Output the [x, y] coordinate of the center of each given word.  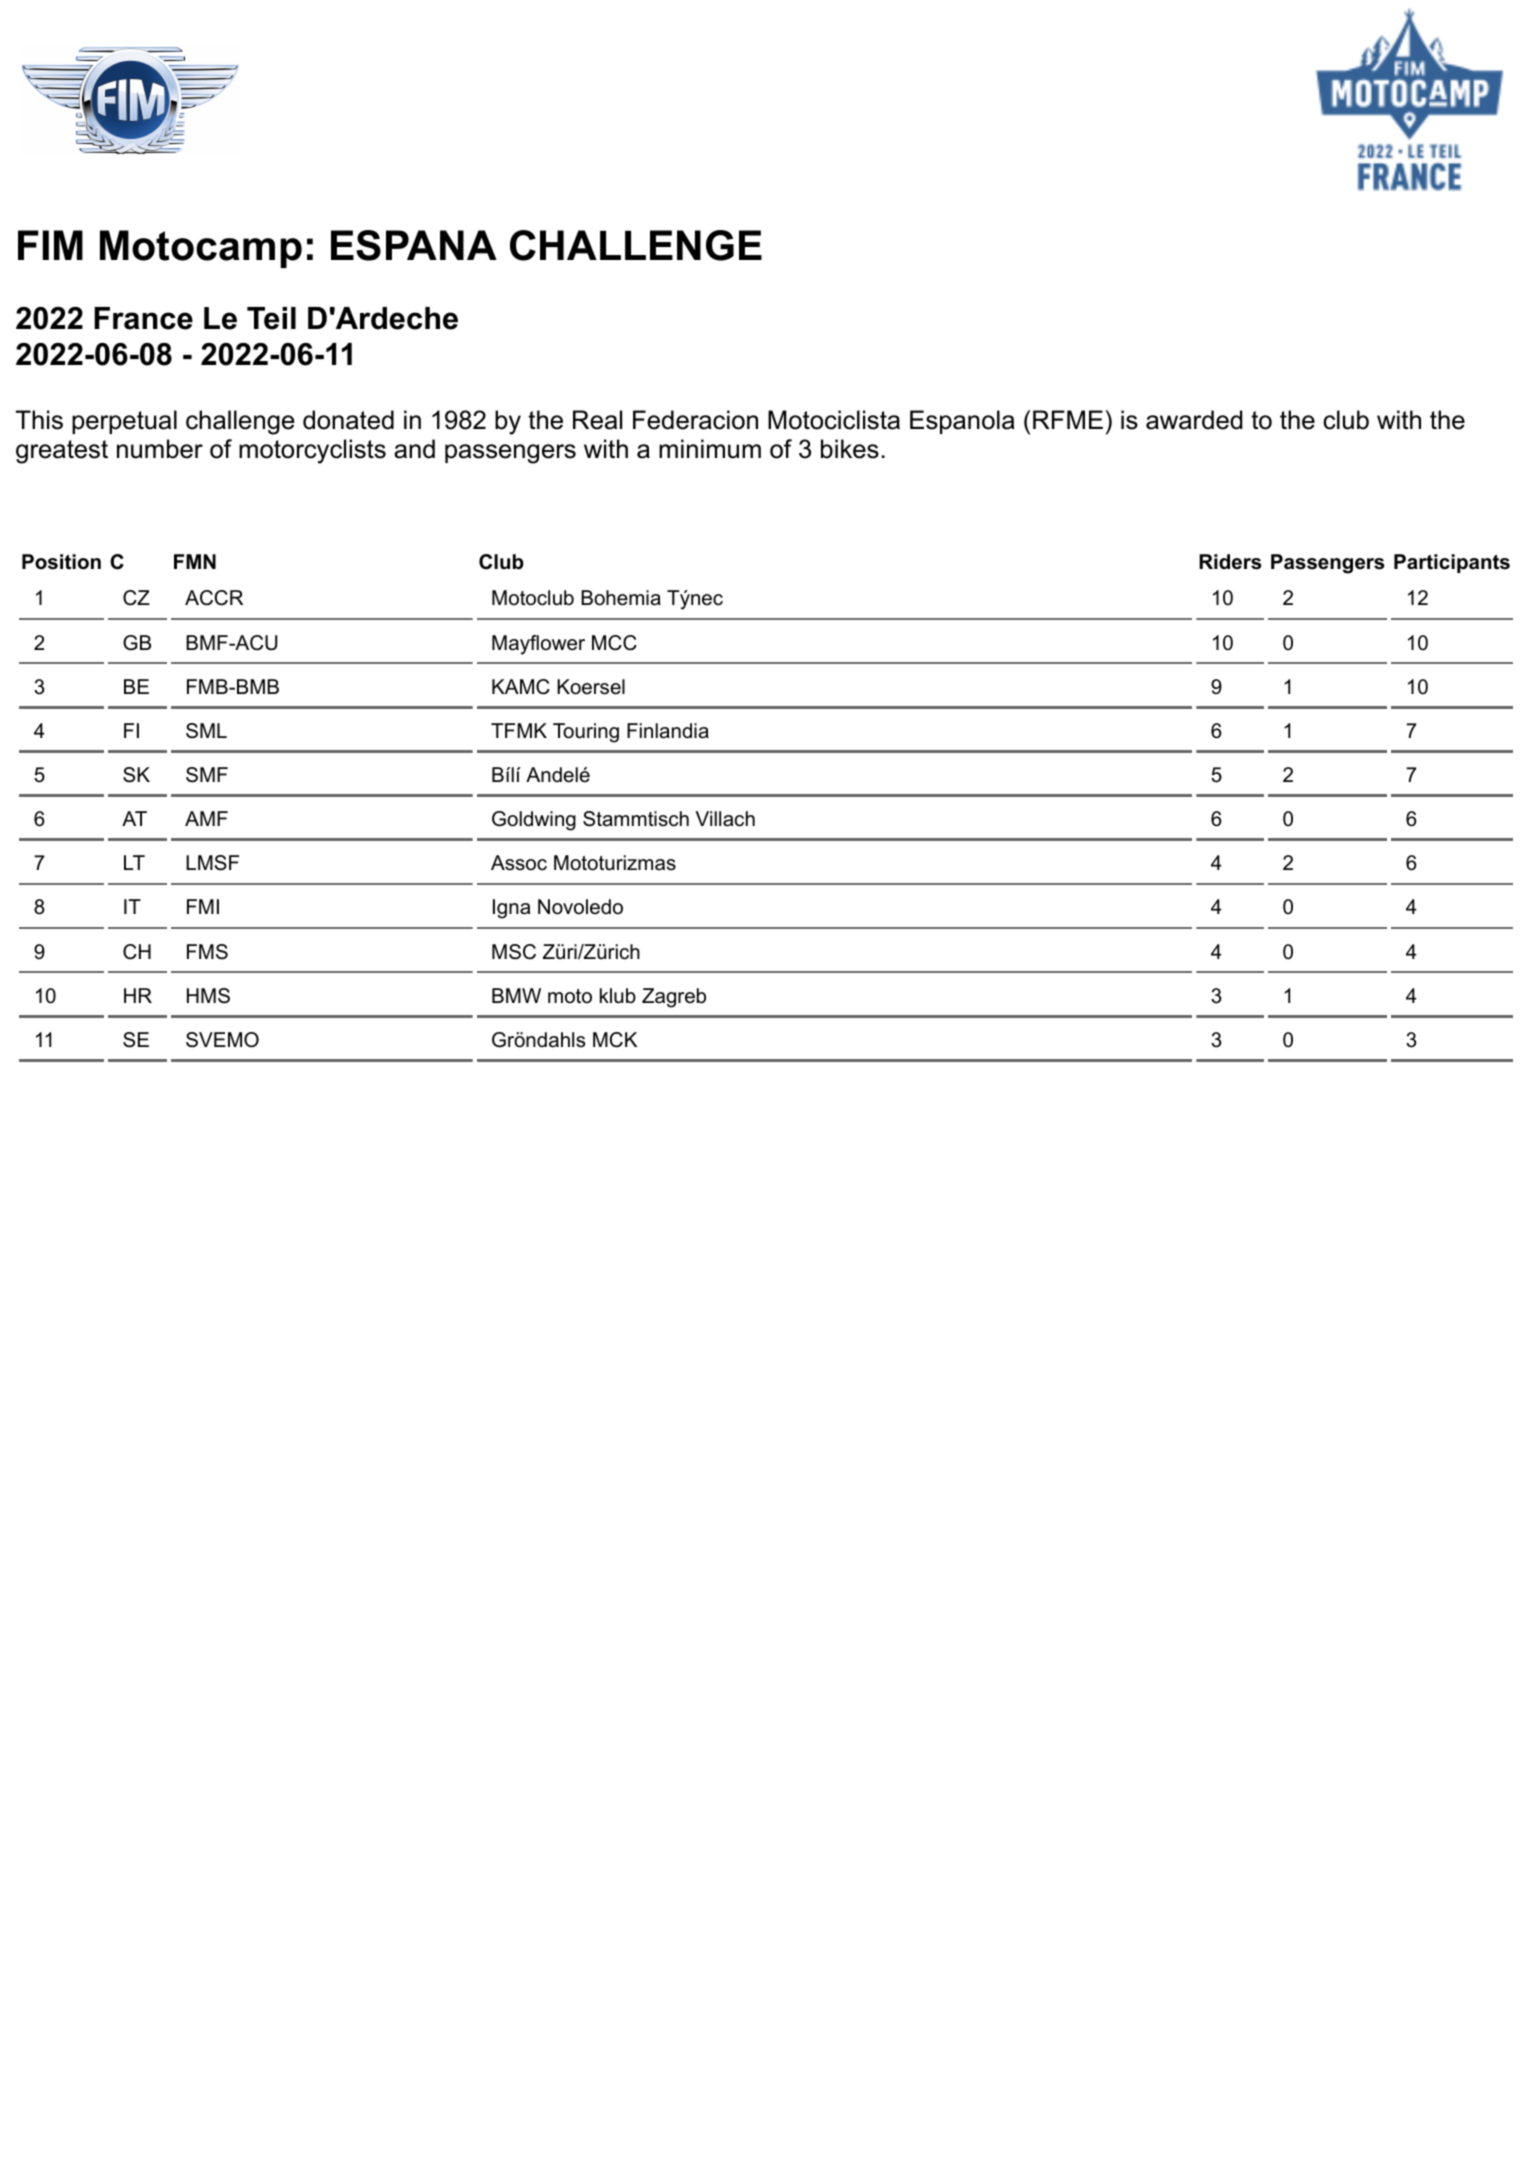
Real [597, 420]
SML [206, 731]
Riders [1230, 562]
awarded [1194, 420]
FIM [50, 245]
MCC [614, 643]
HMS [208, 996]
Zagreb [674, 998]
